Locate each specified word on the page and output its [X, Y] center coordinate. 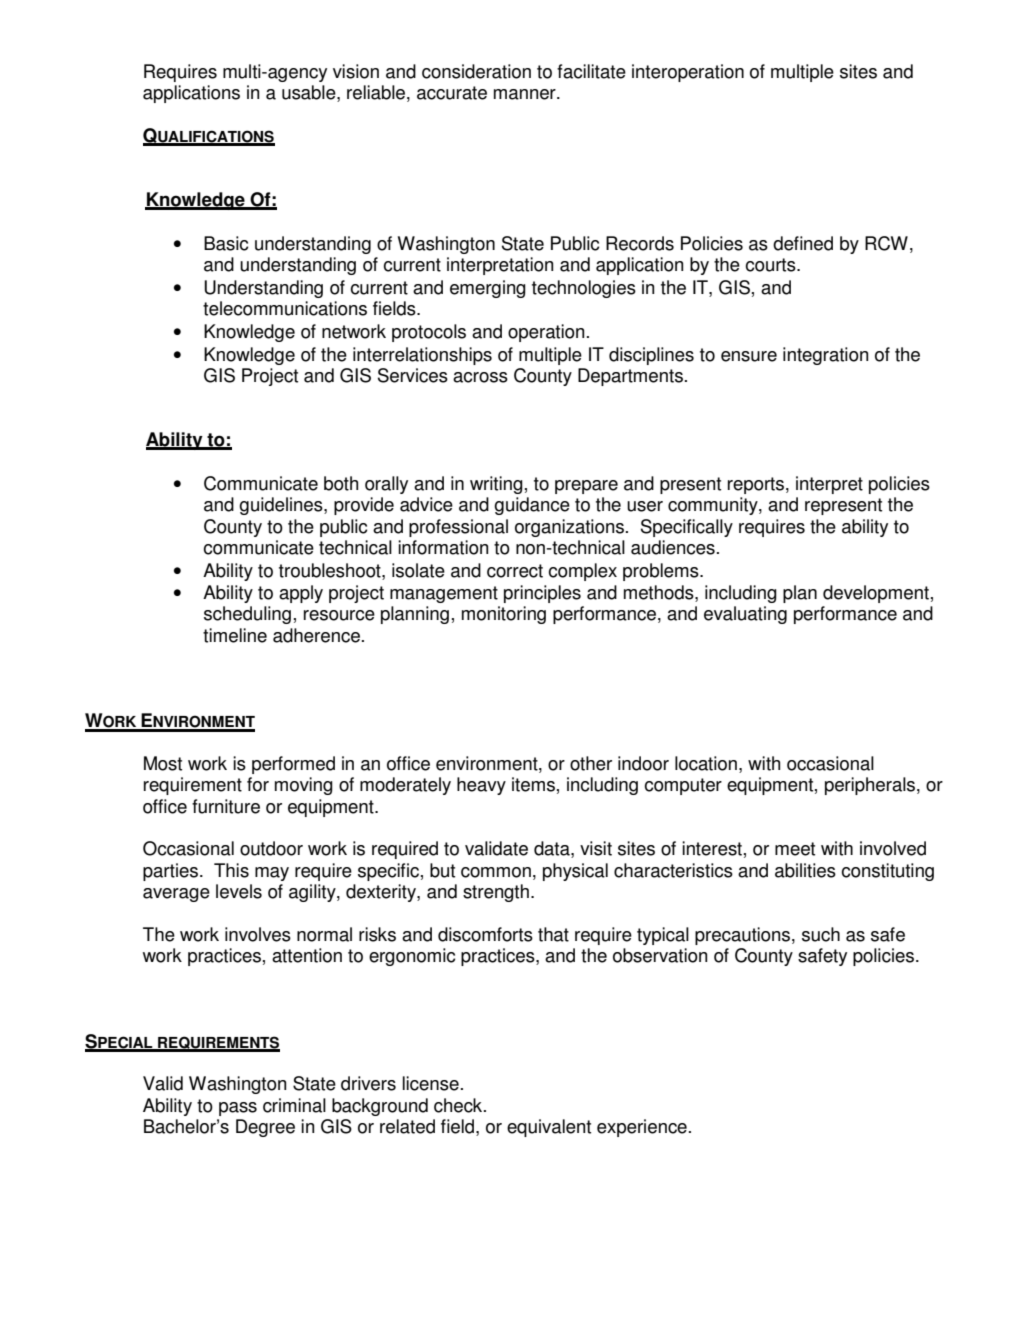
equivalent [549, 1128]
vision [356, 71]
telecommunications [285, 308]
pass [238, 1109]
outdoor [271, 848]
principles [542, 594]
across [480, 377]
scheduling [247, 615]
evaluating [745, 615]
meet [795, 849]
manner [526, 94]
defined [803, 243]
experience [642, 1128]
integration [825, 356]
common [496, 872]
